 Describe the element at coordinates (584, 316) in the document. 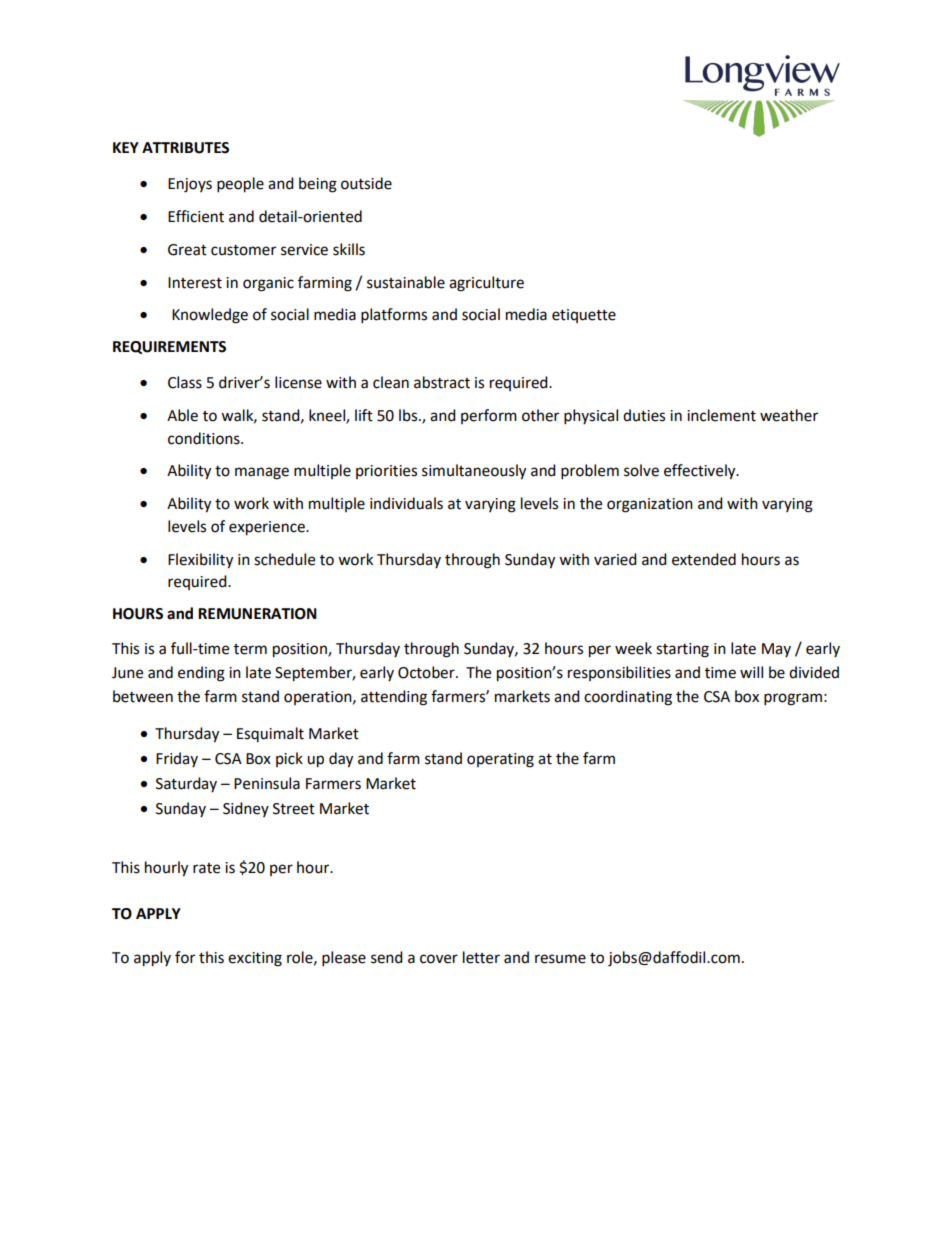

I see `etiquette` at that location.
